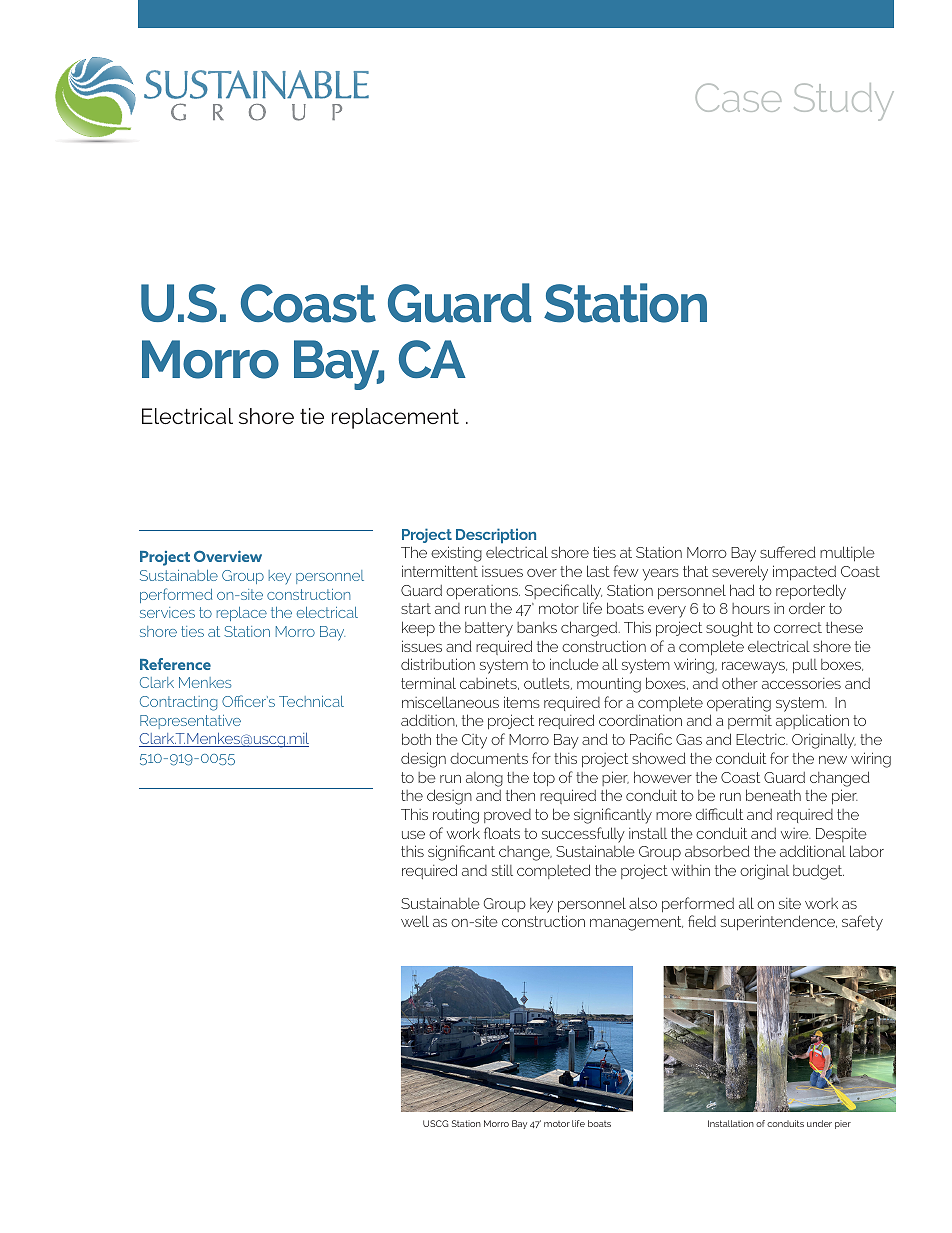  What do you see at coordinates (636, 923) in the document?
I see `management` at bounding box center [636, 923].
